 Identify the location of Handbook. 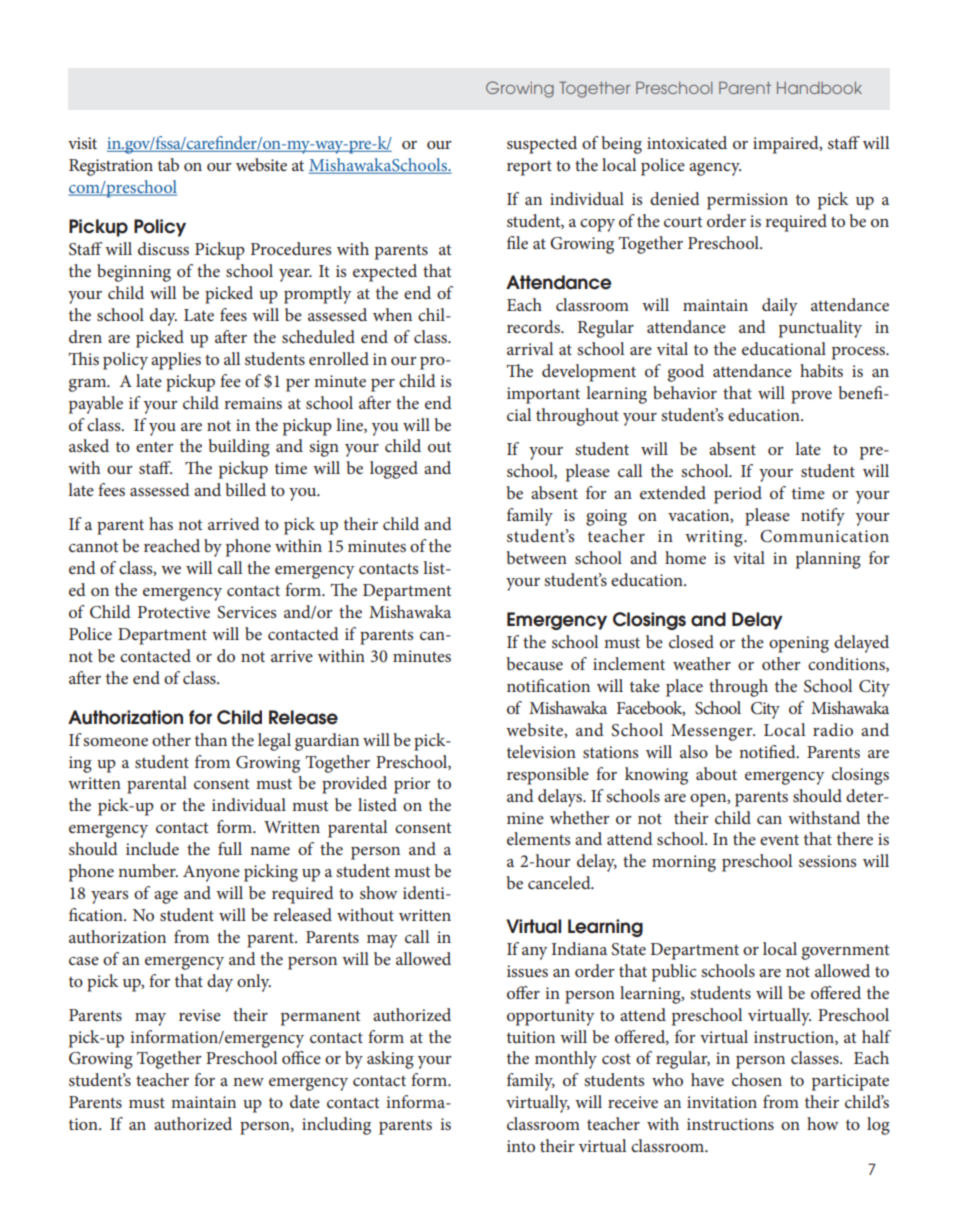
(819, 88).
